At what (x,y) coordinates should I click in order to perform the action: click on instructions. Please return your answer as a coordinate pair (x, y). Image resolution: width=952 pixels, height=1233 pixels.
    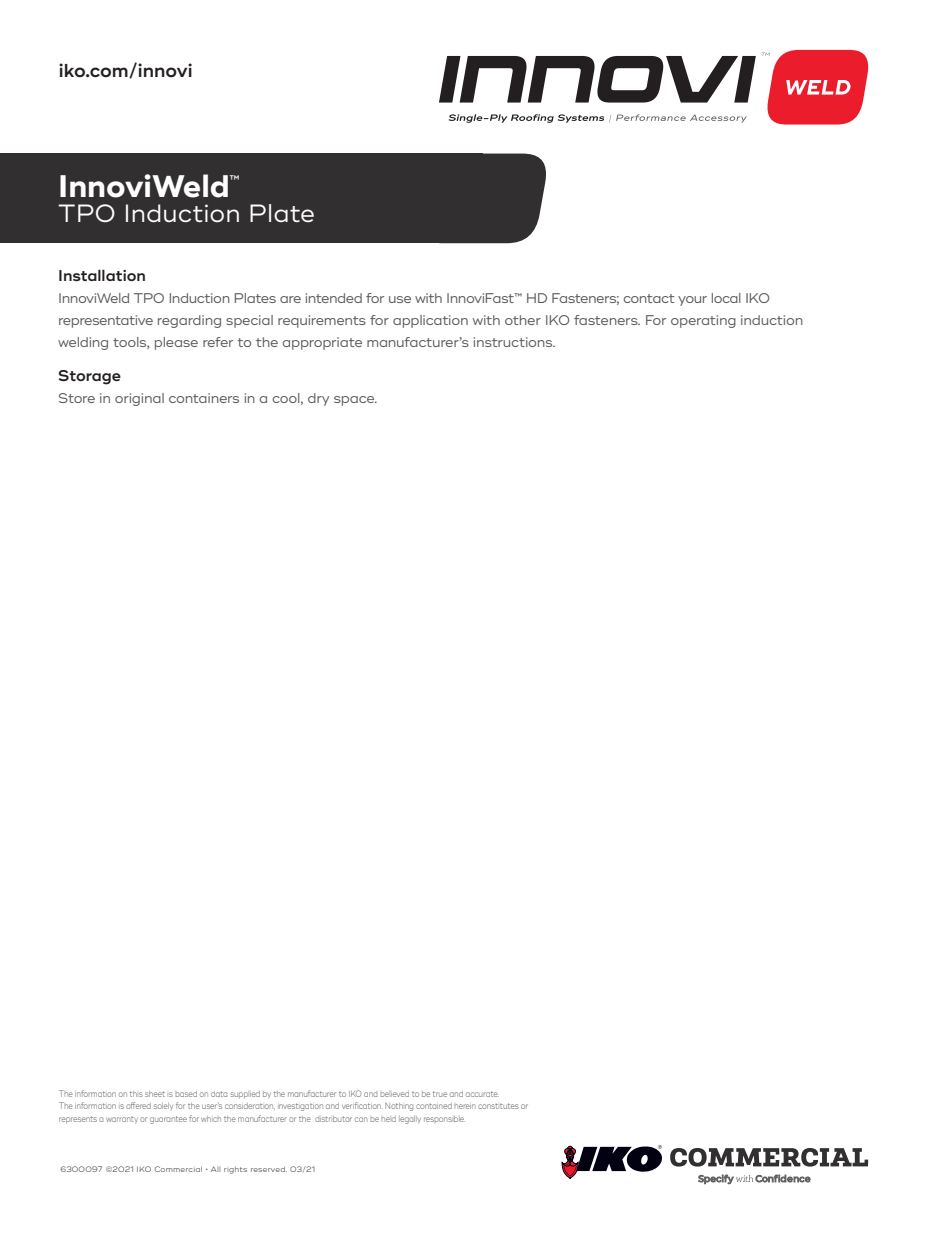
    Looking at the image, I should click on (514, 342).
